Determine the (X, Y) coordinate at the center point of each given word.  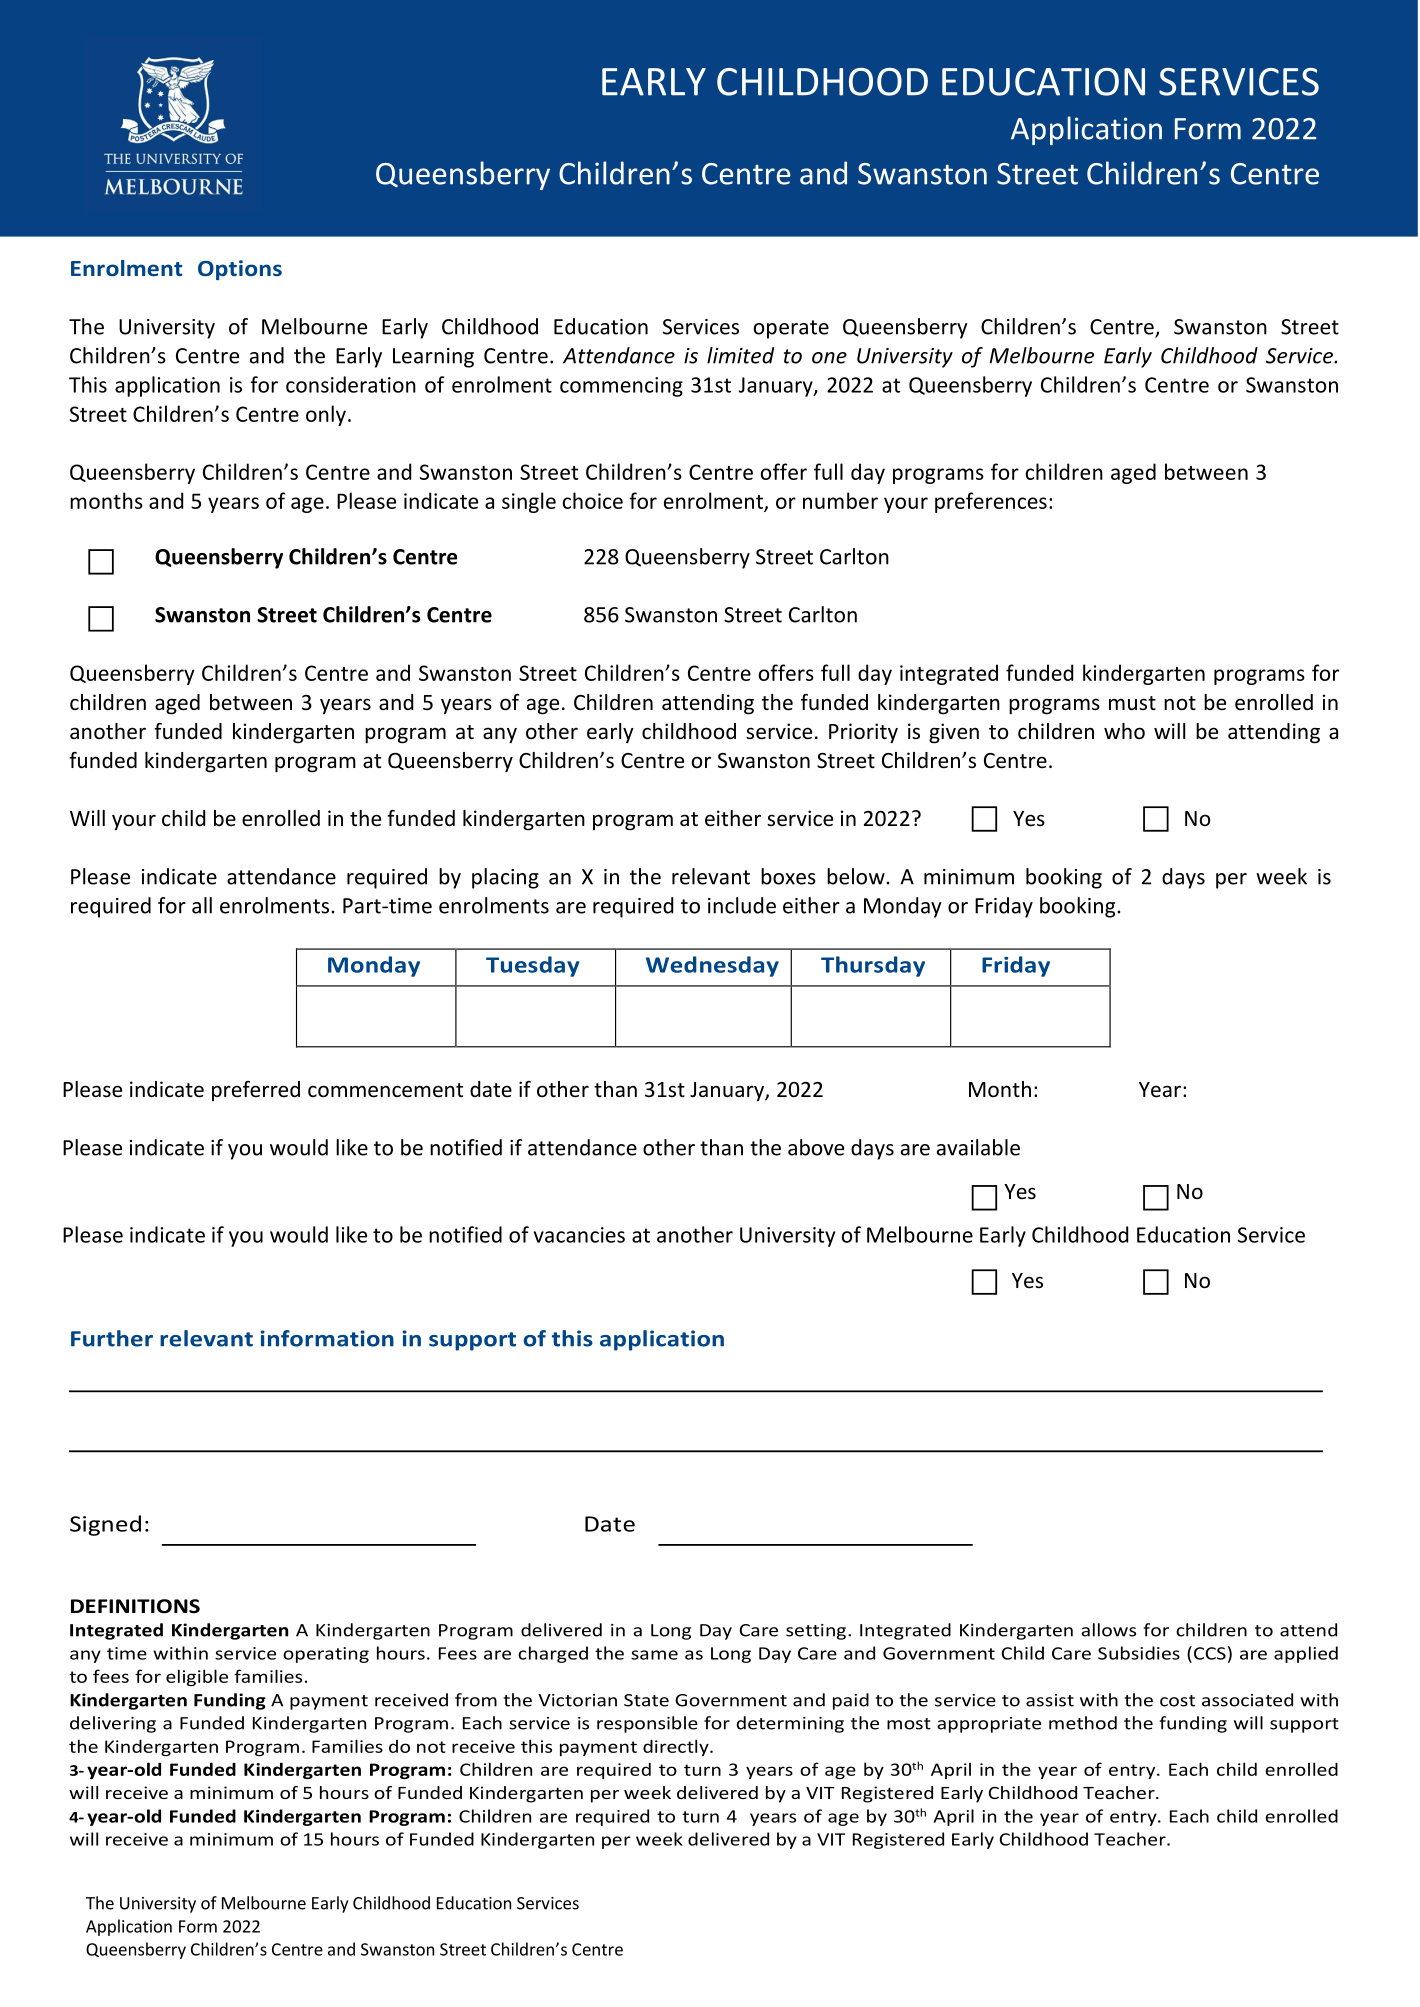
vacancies (579, 1235)
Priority (863, 733)
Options (240, 270)
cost (1177, 1701)
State (646, 1700)
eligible (197, 1677)
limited (740, 355)
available (978, 1147)
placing (505, 878)
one (829, 358)
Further (112, 1338)
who (1124, 731)
